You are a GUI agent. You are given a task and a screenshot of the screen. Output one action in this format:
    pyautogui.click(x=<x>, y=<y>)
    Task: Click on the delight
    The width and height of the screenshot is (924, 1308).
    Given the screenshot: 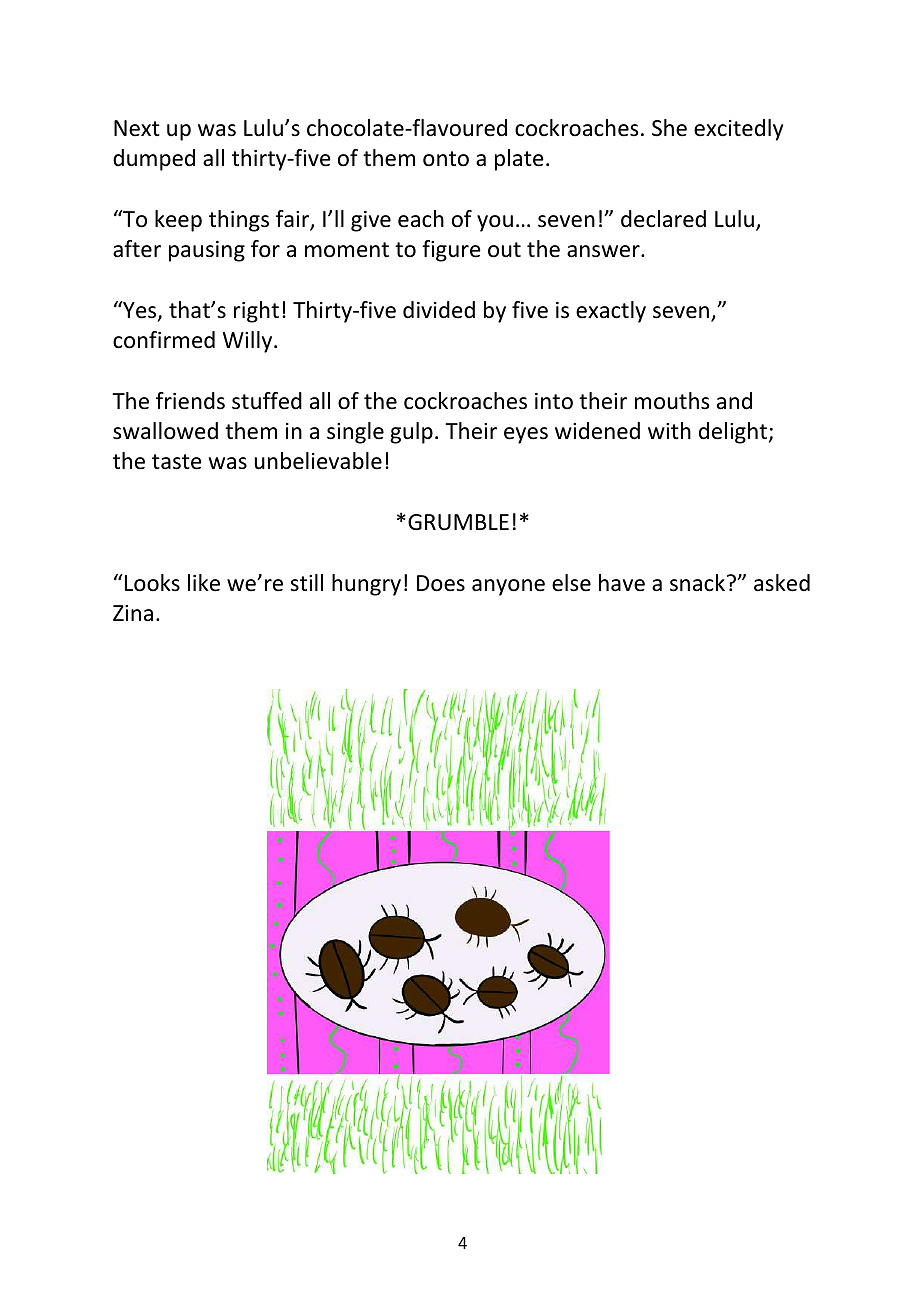 What is the action you would take?
    pyautogui.click(x=734, y=433)
